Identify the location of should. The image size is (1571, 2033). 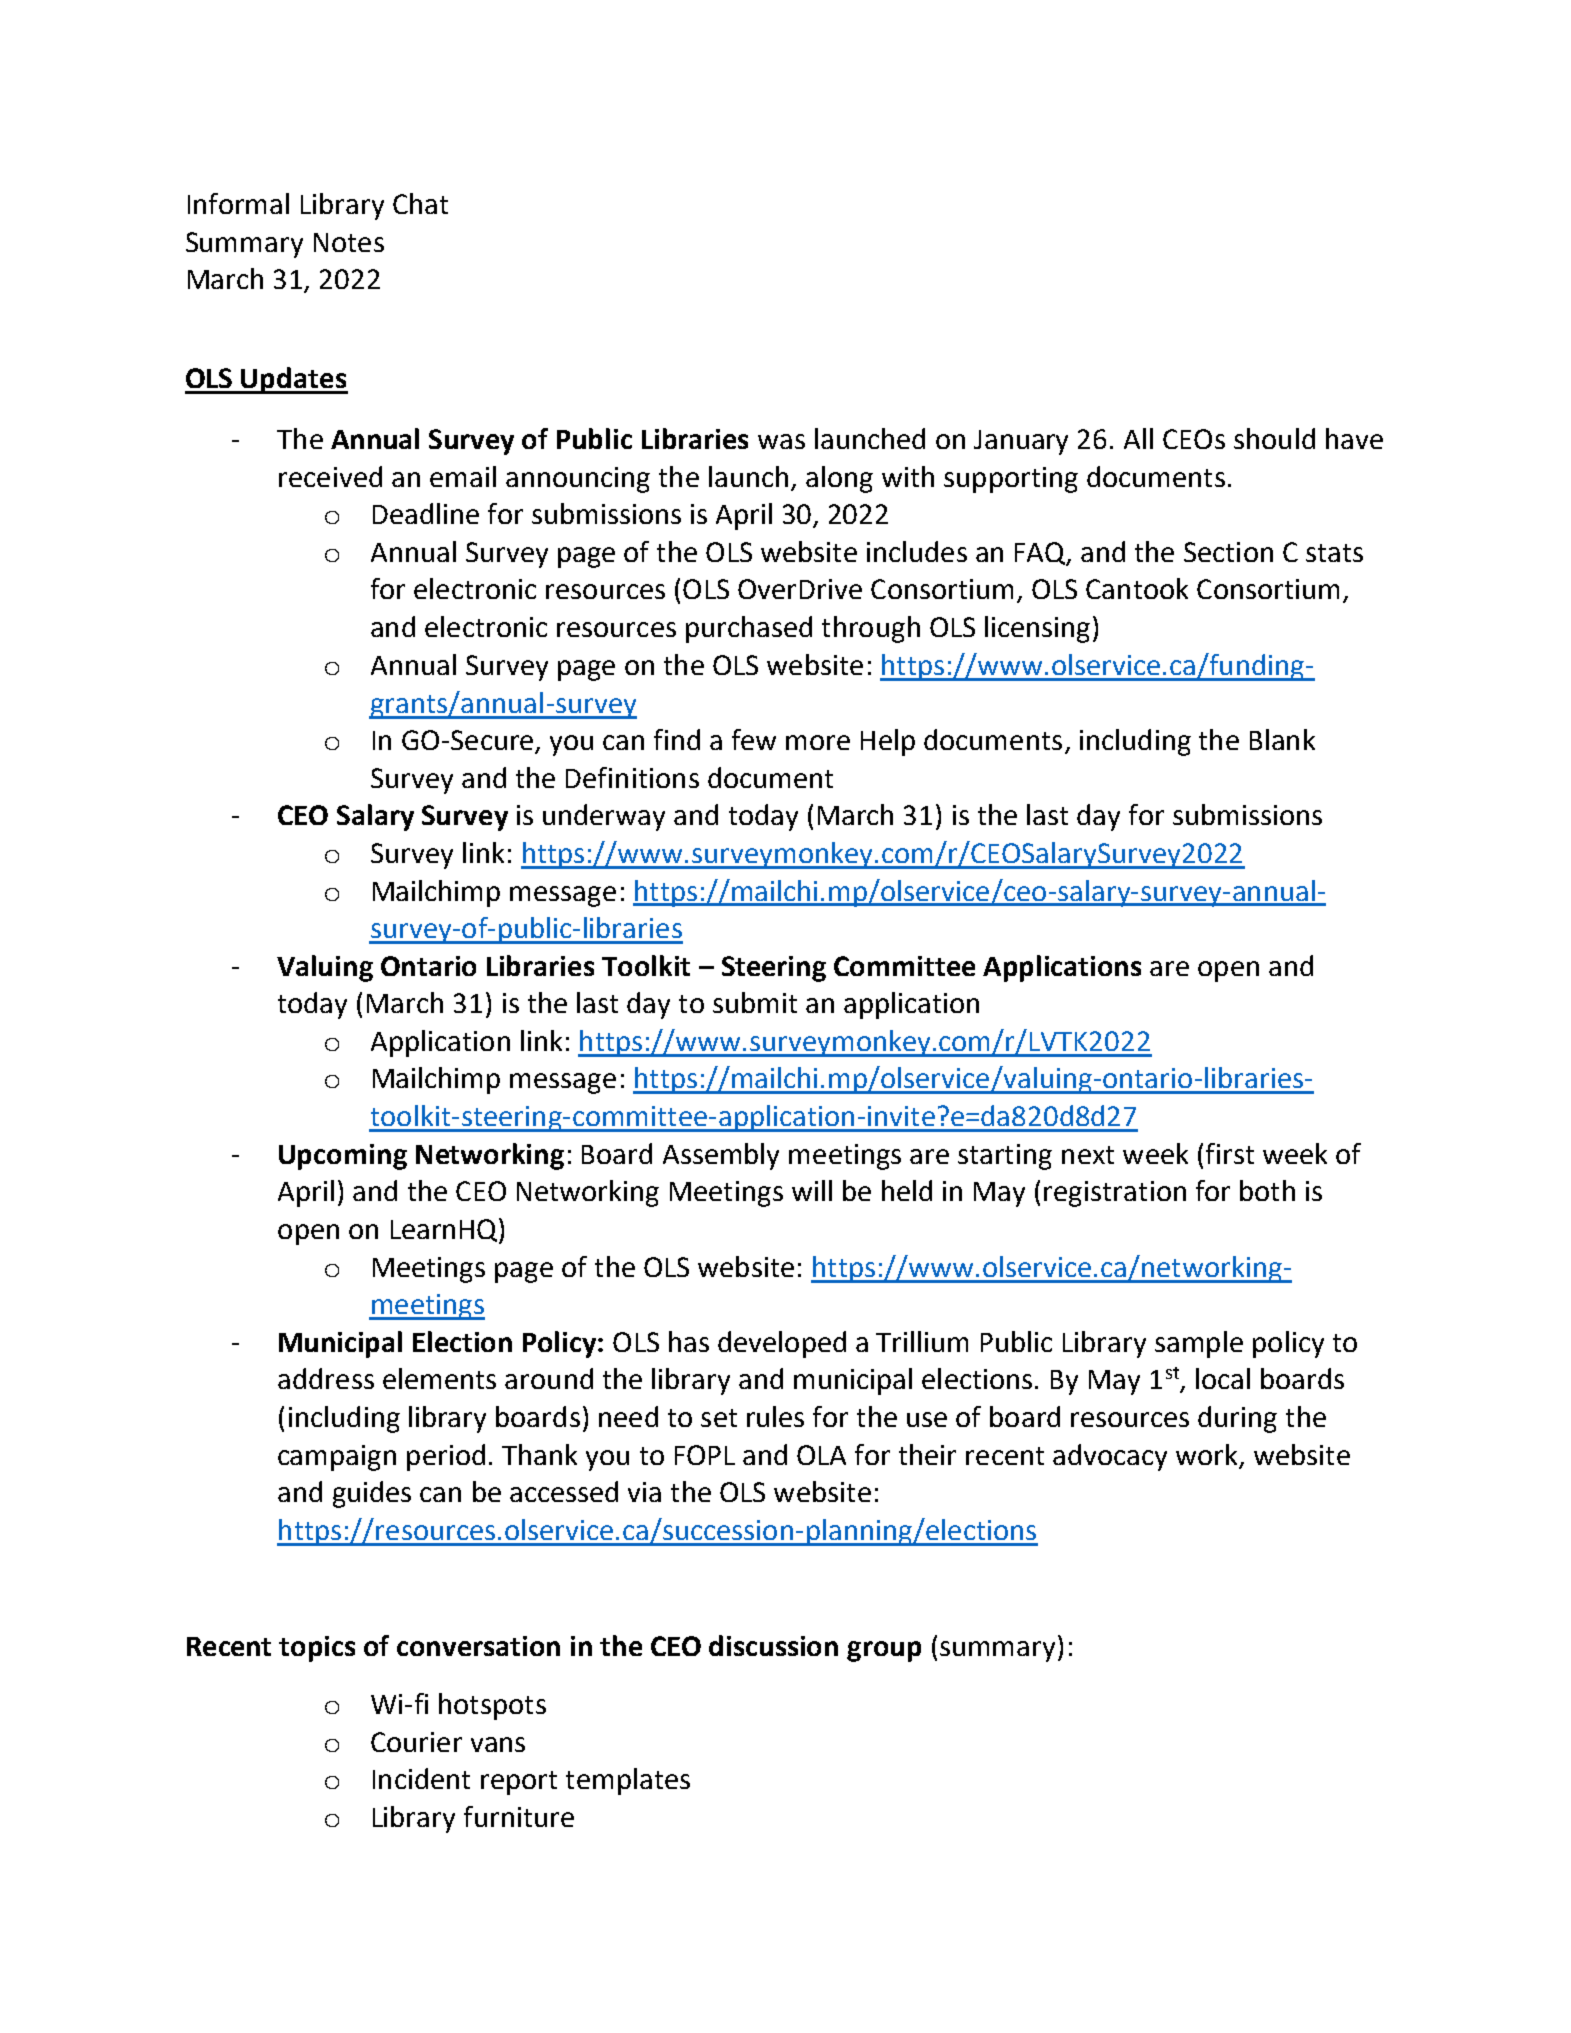
(1274, 438).
